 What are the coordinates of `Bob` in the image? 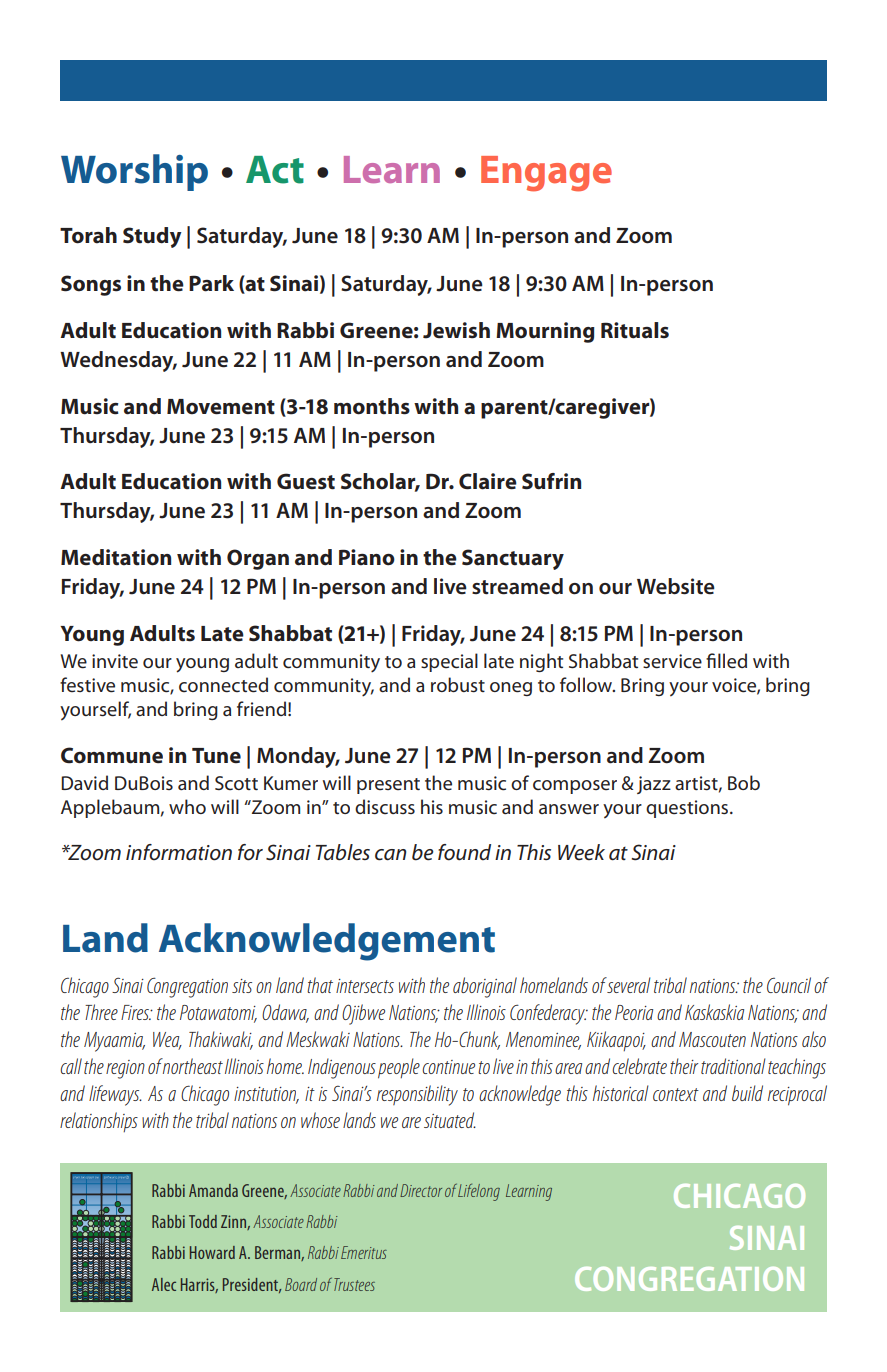 It's located at (744, 782).
